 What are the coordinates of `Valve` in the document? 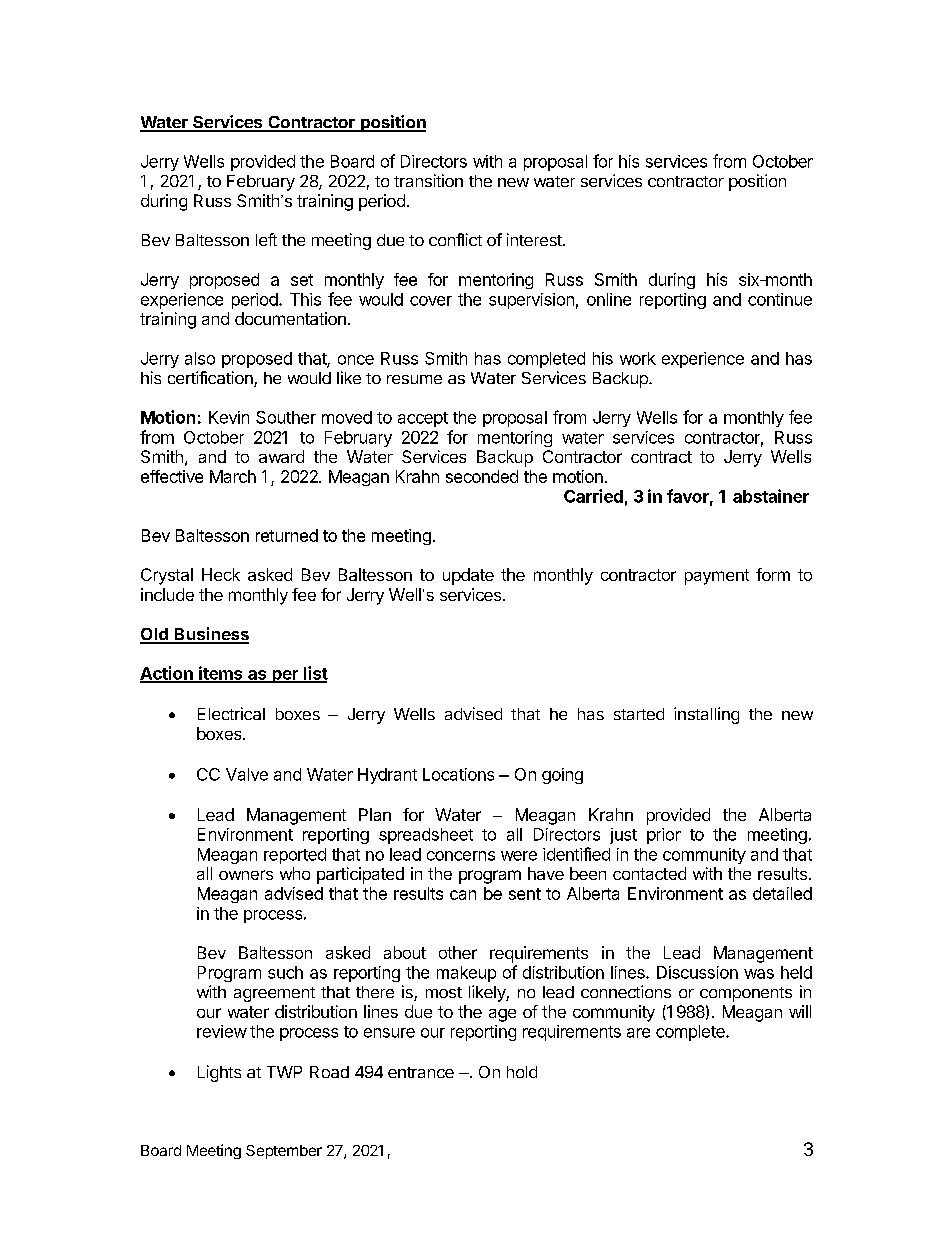 It's located at (247, 774).
